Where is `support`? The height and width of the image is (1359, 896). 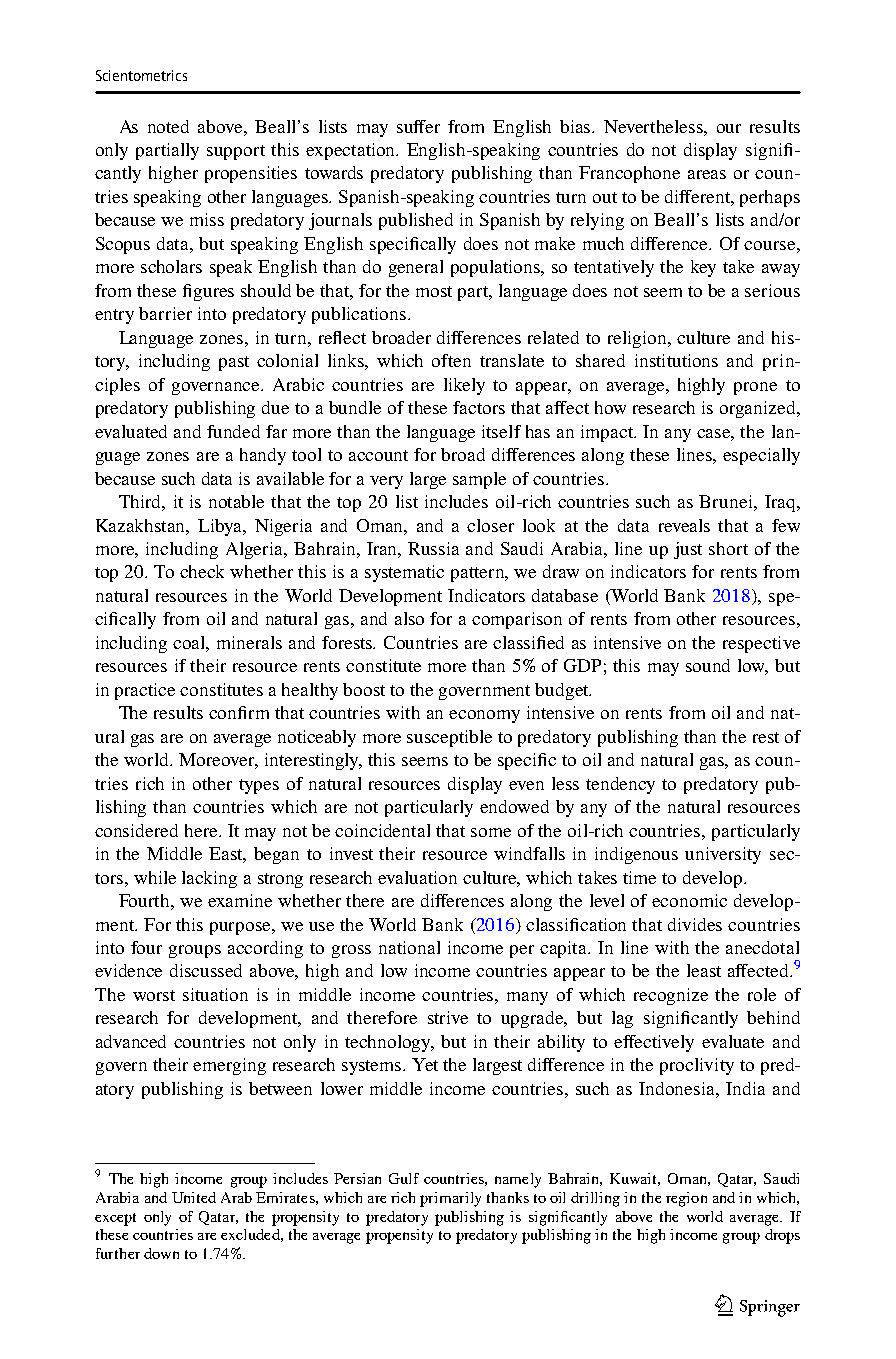 support is located at coordinates (236, 152).
